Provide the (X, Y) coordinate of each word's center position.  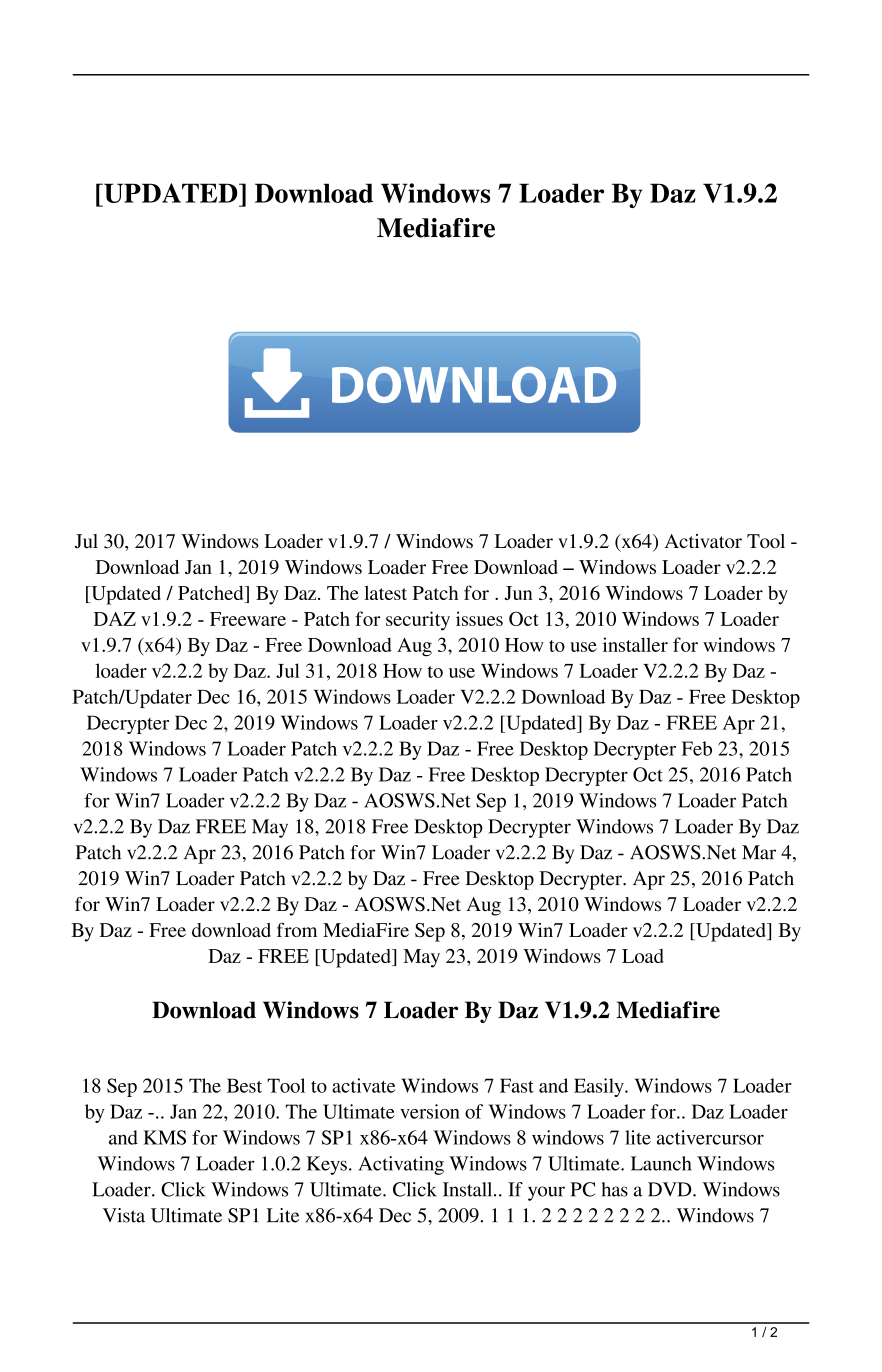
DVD (671, 1189)
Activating (401, 1165)
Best (244, 1085)
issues (479, 618)
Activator (703, 541)
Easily (600, 1087)
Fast (517, 1085)
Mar (759, 852)
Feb (697, 748)
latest (385, 593)
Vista (124, 1215)
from (297, 929)
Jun (518, 593)
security (418, 621)
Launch (661, 1163)
